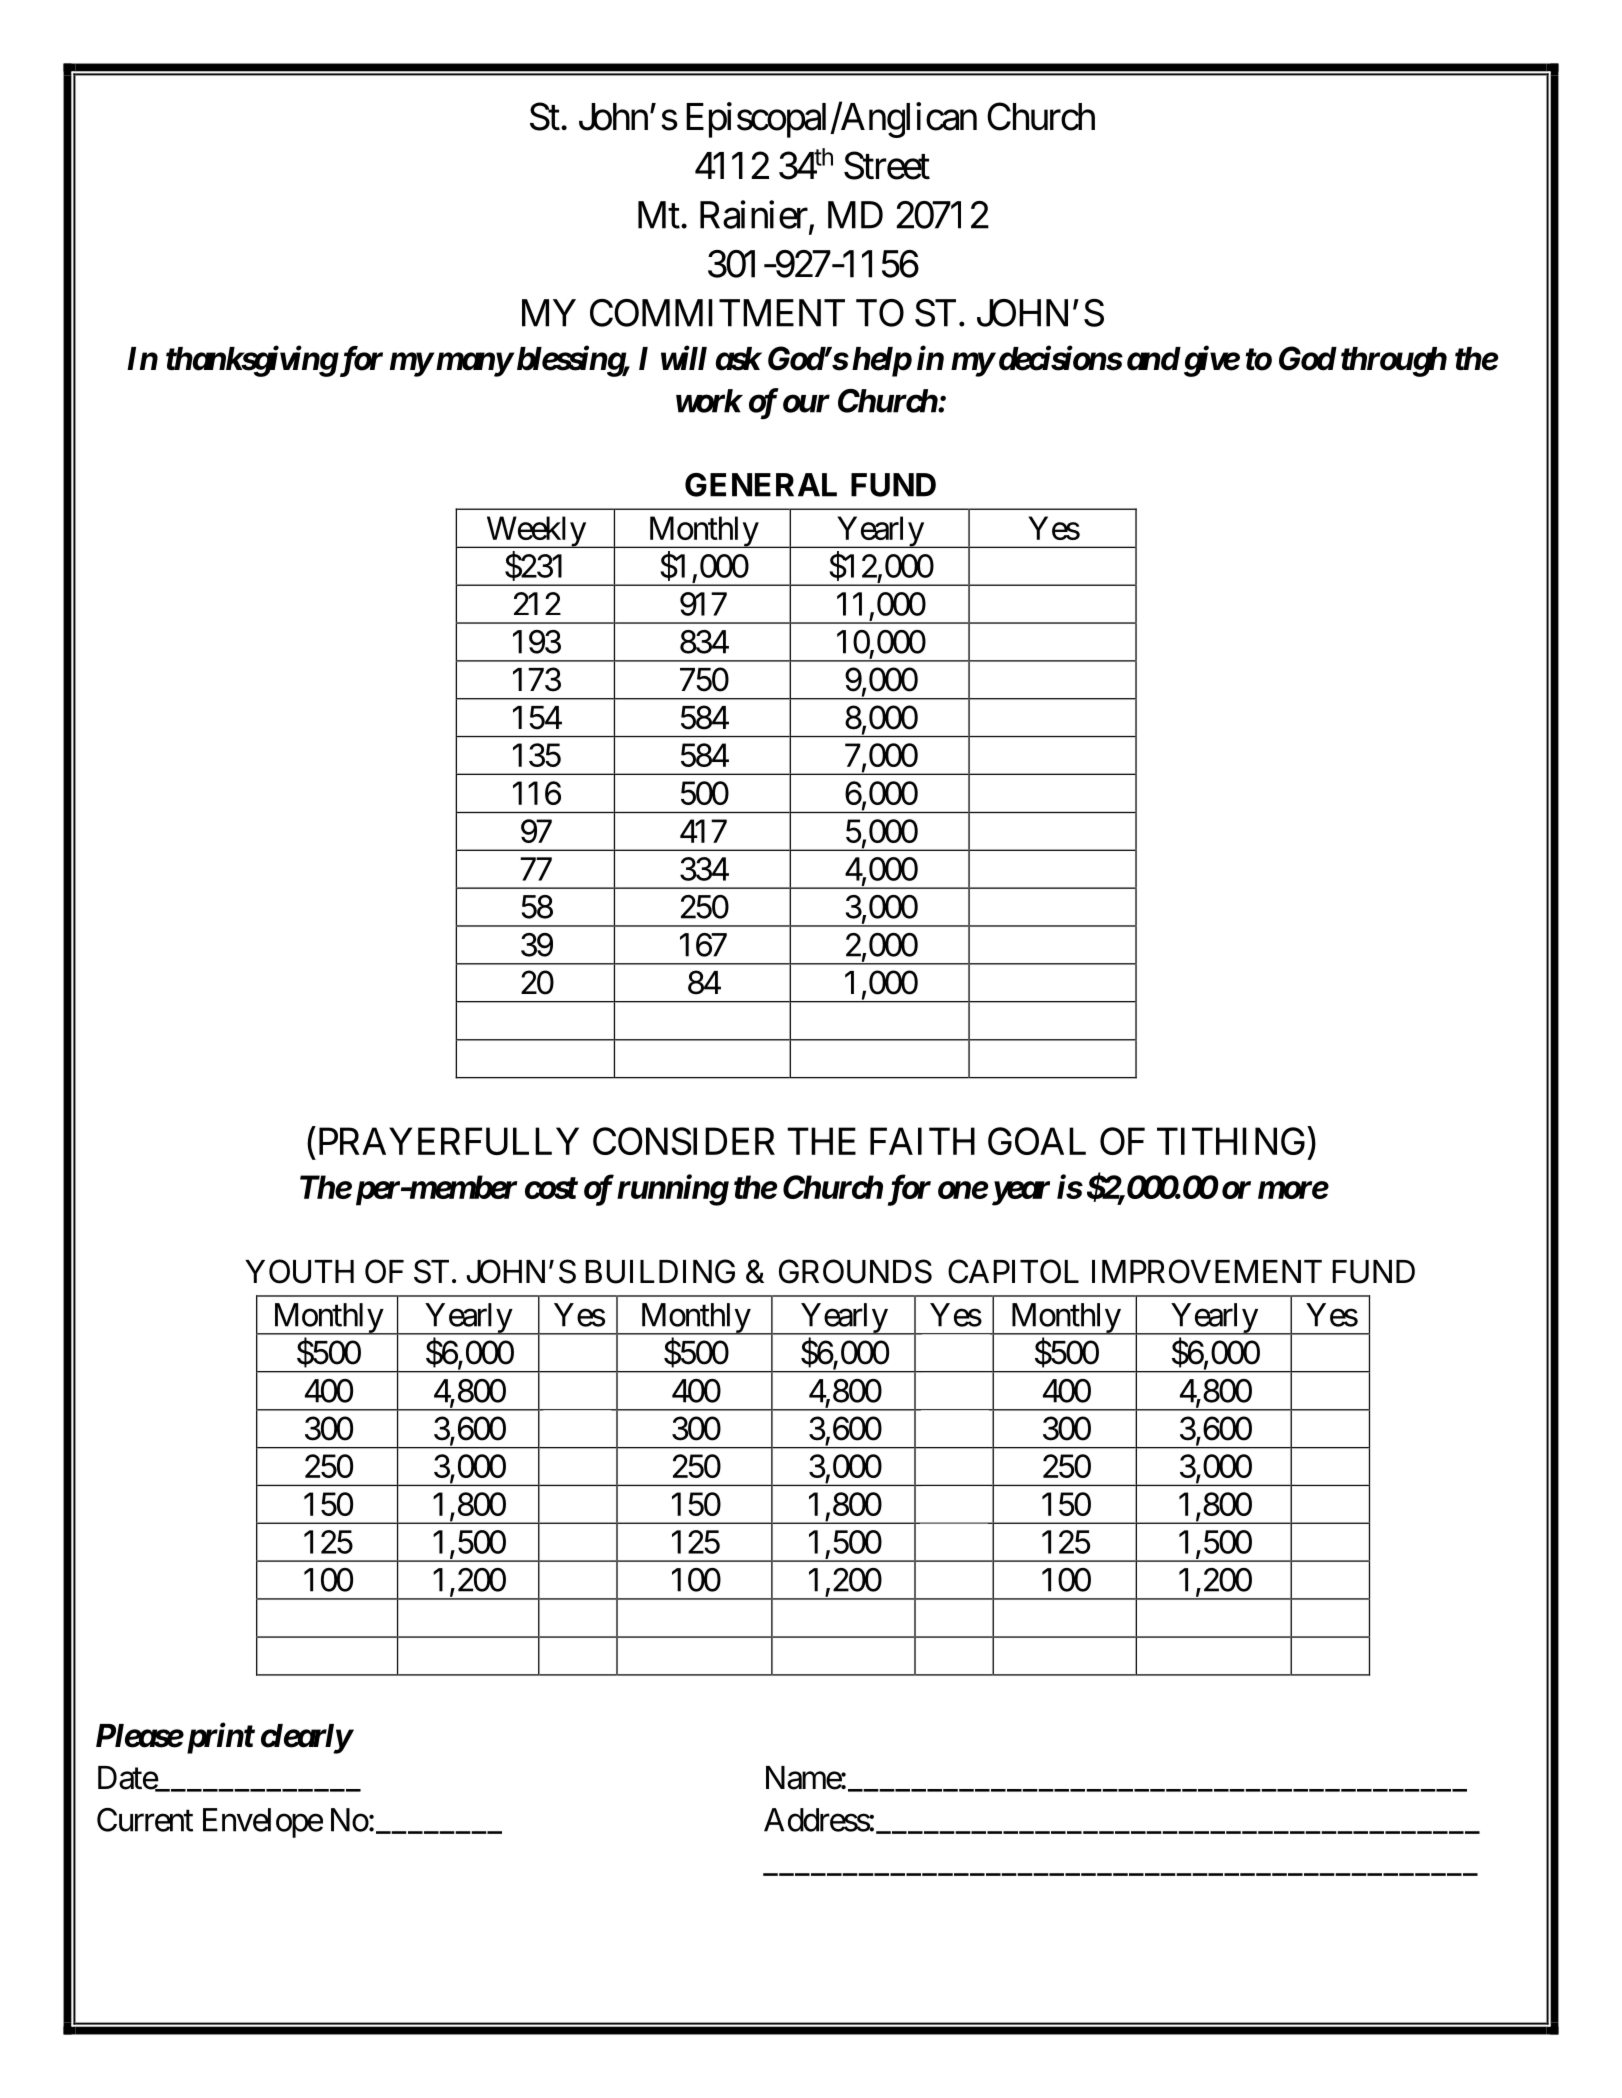 The height and width of the document is (2098, 1622). Describe the element at coordinates (754, 214) in the document. I see `Rainier` at that location.
